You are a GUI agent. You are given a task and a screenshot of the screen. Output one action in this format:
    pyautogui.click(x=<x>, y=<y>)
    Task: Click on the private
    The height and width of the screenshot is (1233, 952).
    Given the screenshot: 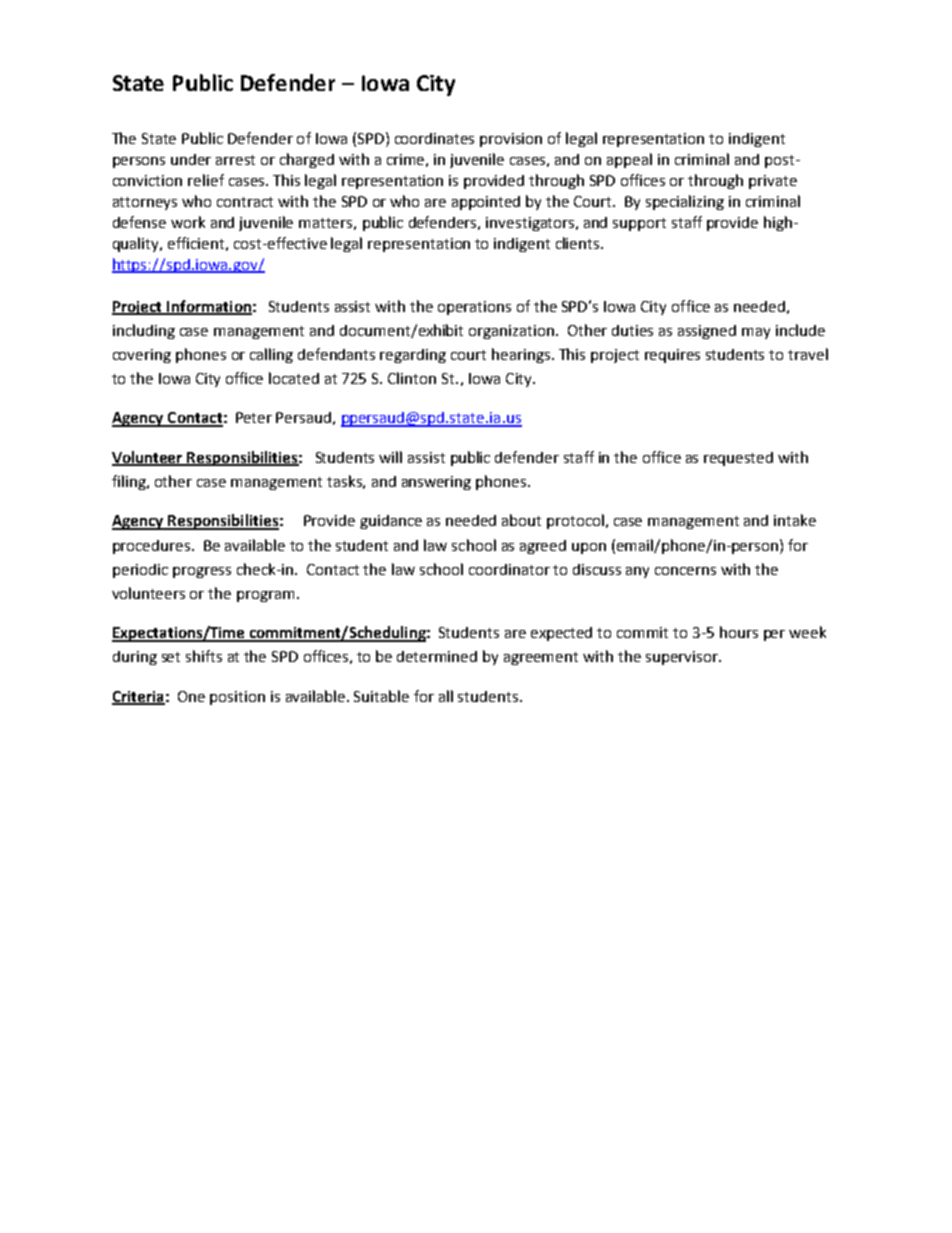 What is the action you would take?
    pyautogui.click(x=773, y=182)
